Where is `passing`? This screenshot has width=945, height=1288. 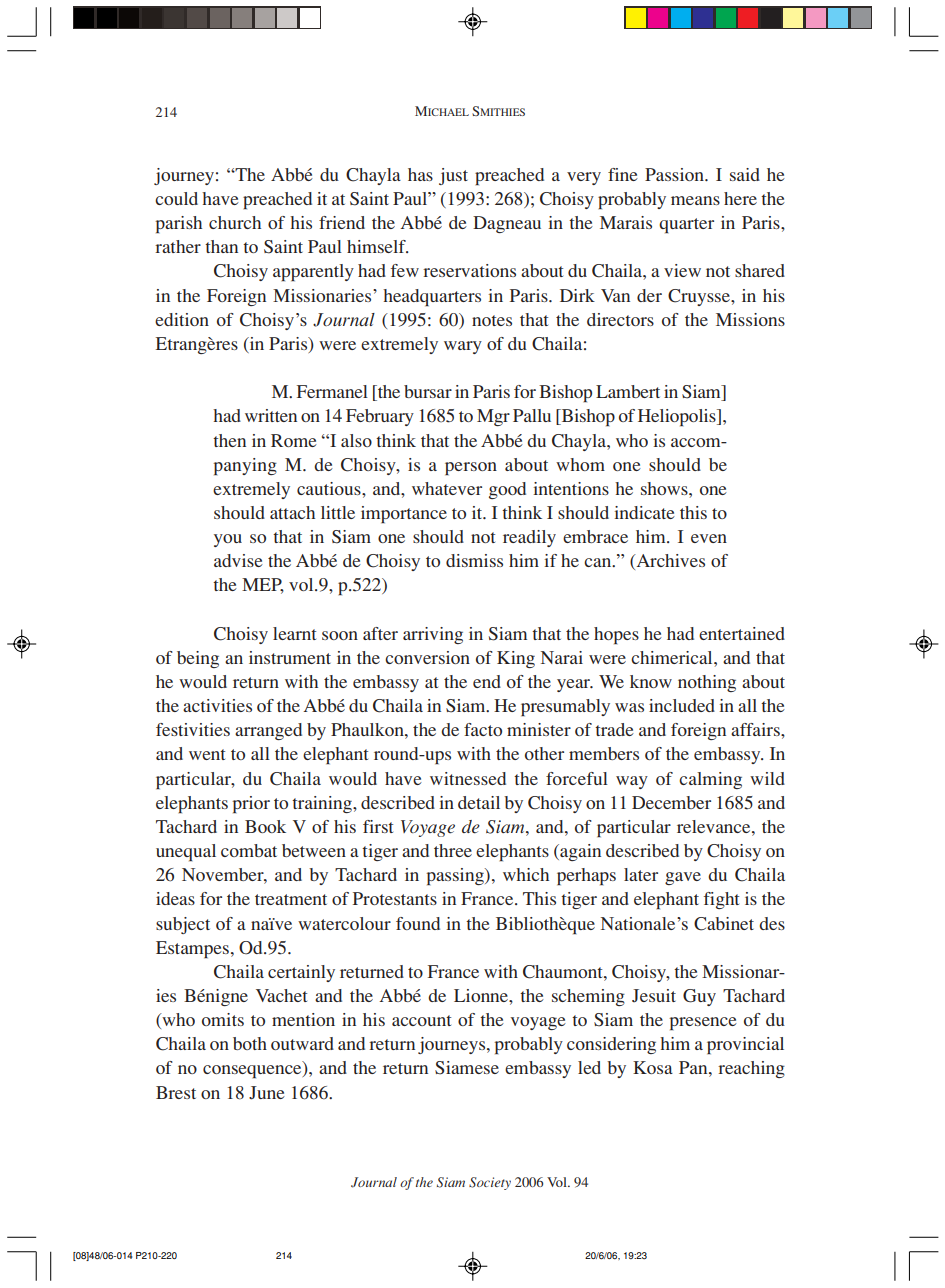 passing is located at coordinates (456, 877).
